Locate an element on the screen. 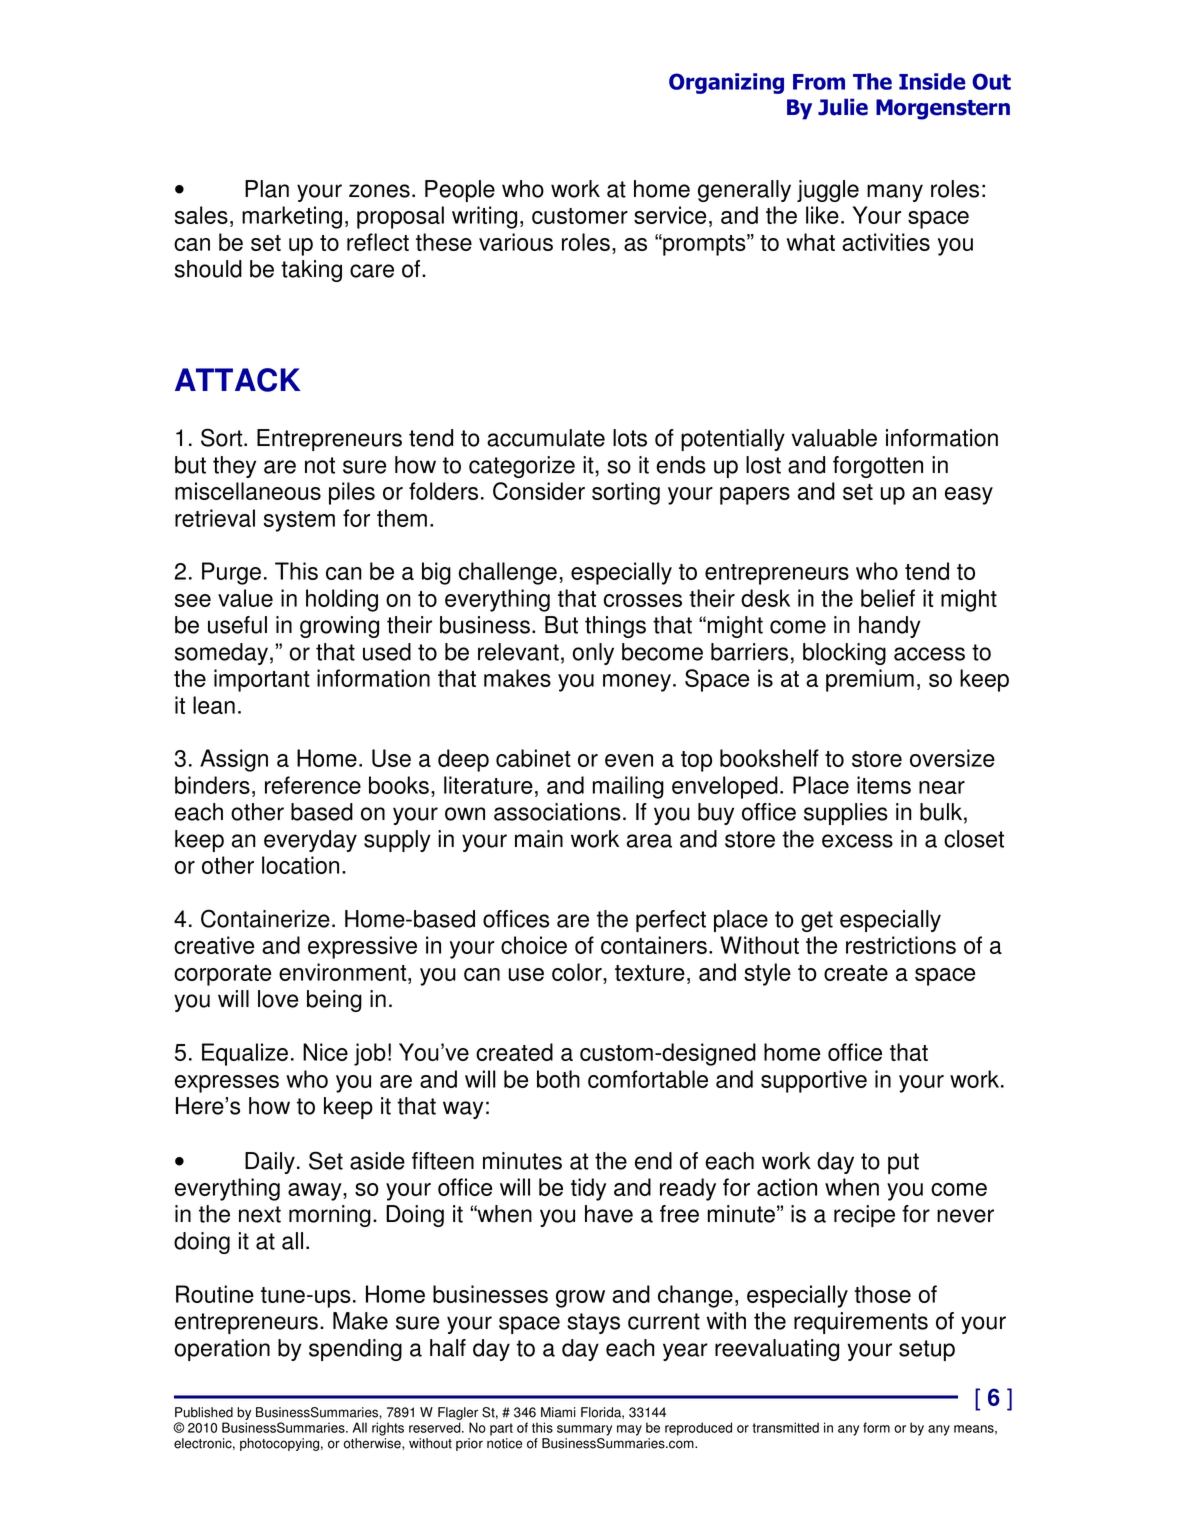  love is located at coordinates (278, 999).
